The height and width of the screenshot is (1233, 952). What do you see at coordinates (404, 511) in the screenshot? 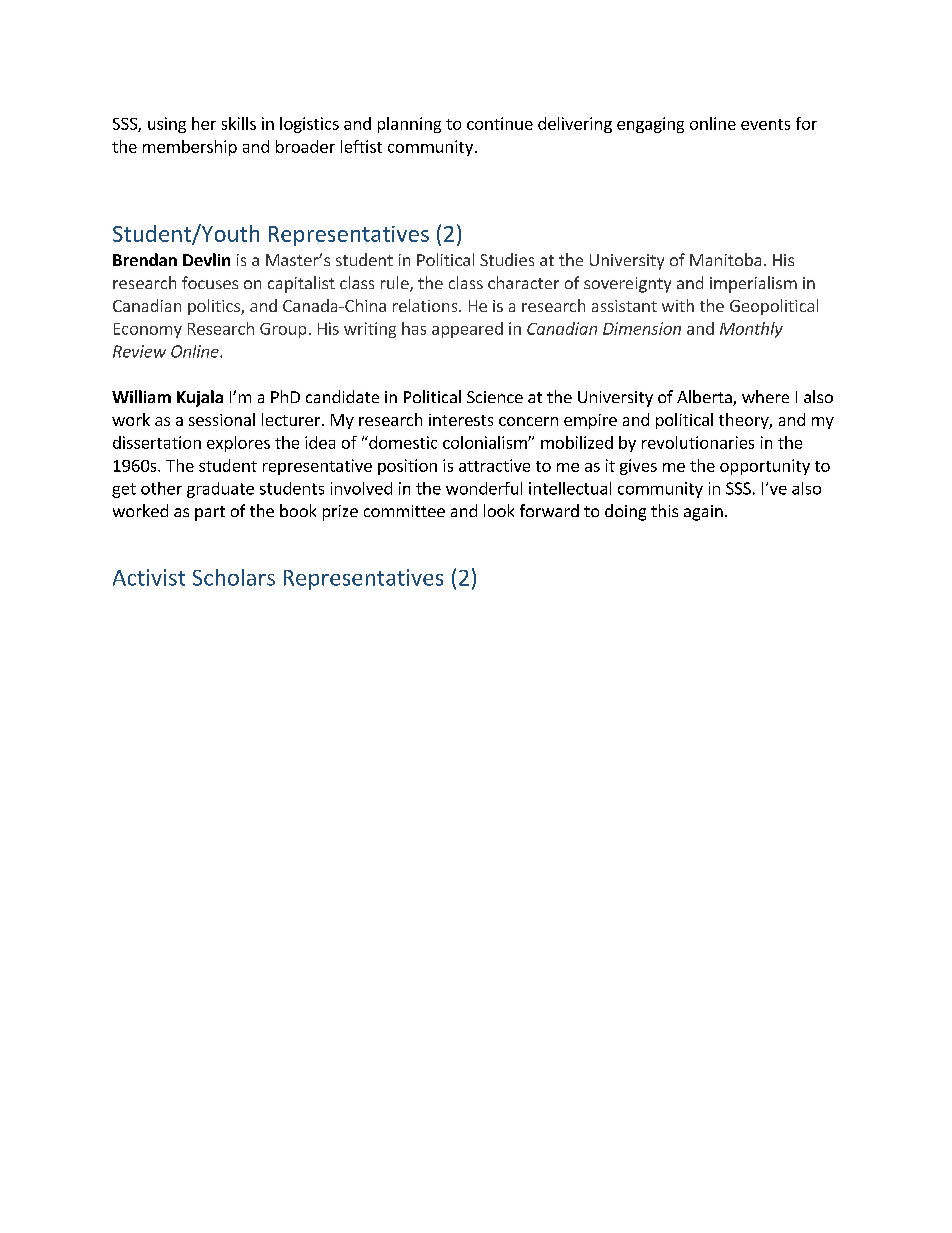
I see `committee` at bounding box center [404, 511].
